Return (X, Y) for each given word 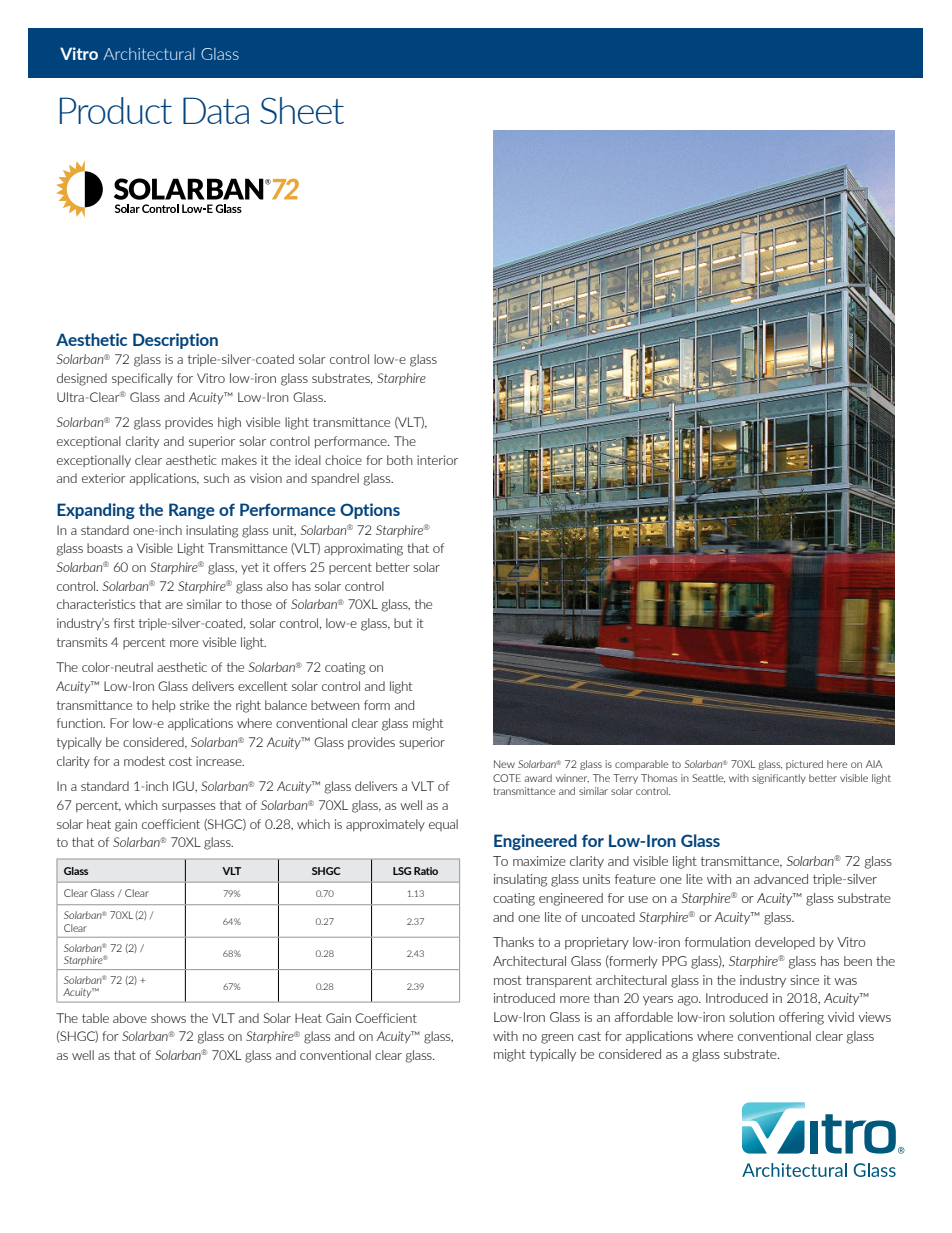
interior (437, 460)
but (403, 623)
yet (250, 568)
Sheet (302, 110)
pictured (804, 765)
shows (168, 1018)
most (508, 980)
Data (216, 110)
